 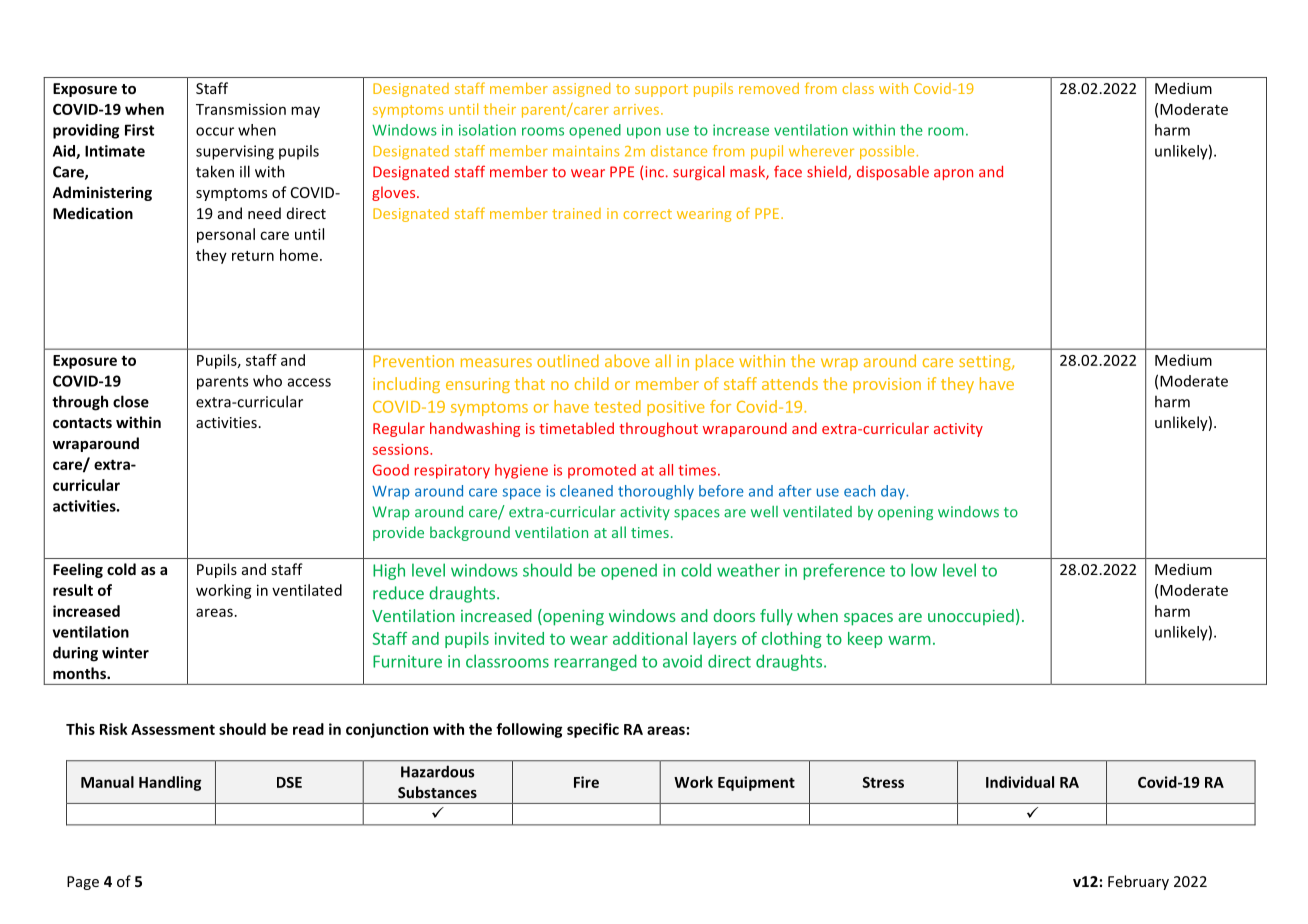 What do you see at coordinates (894, 492) in the page?
I see `day` at bounding box center [894, 492].
